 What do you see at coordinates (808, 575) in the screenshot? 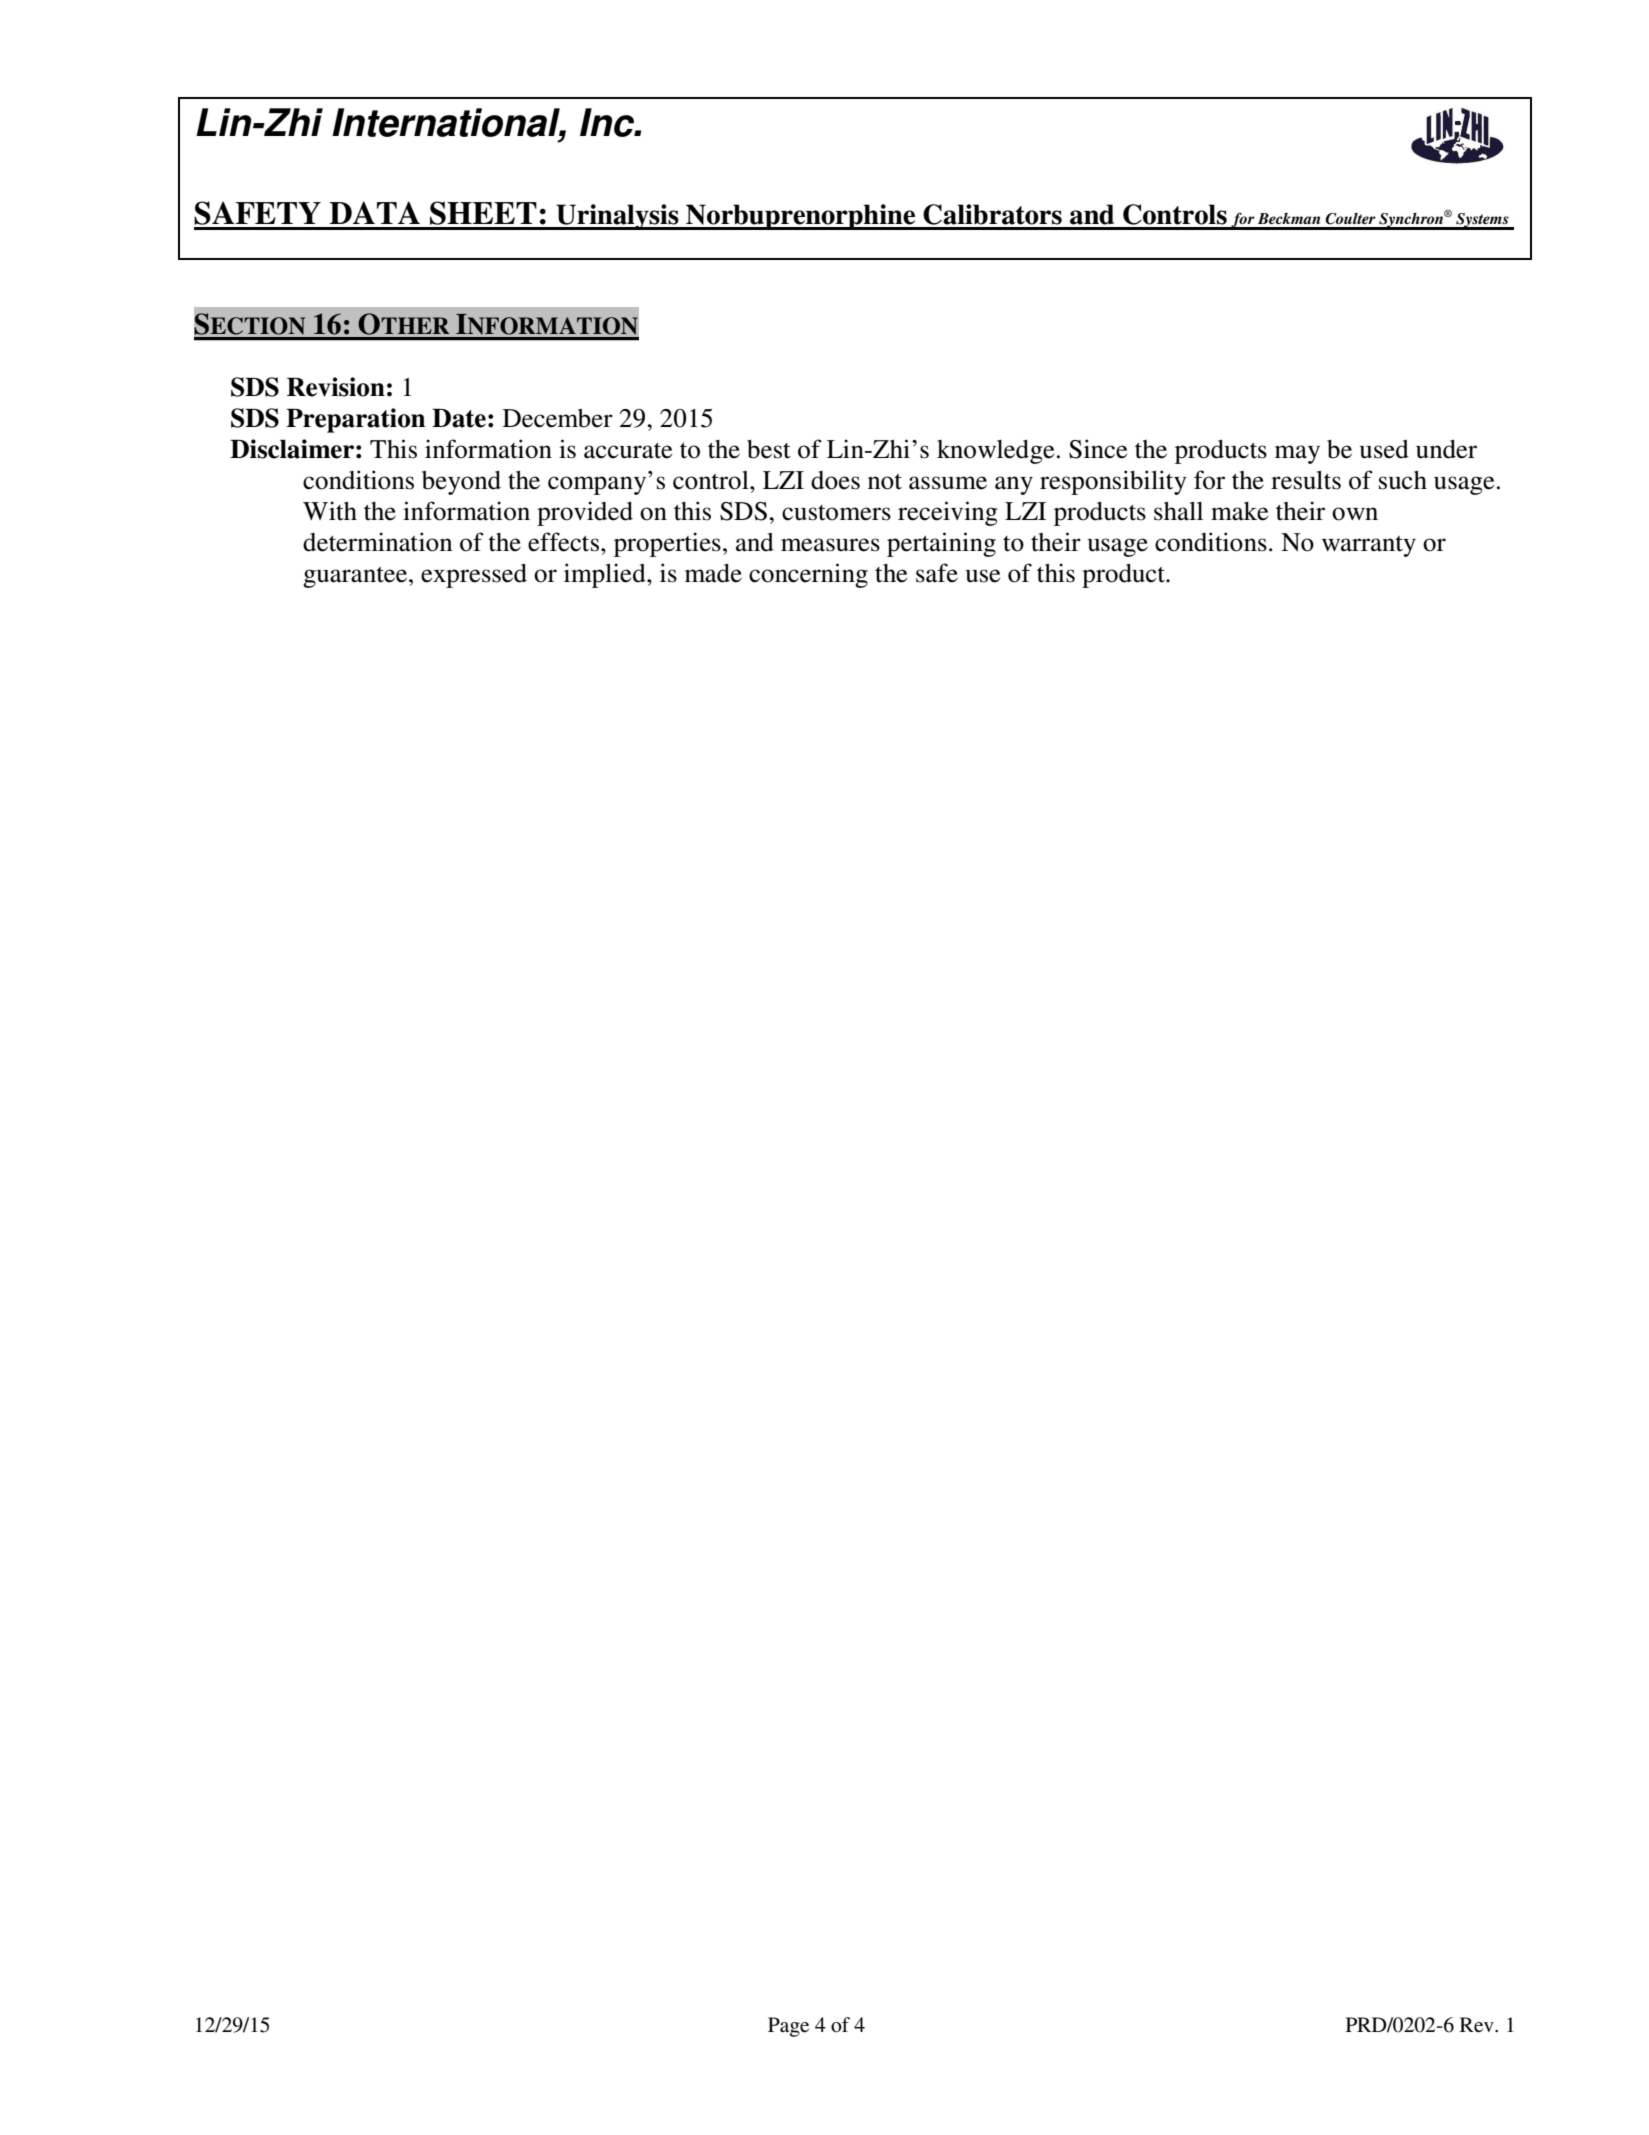
I see `concerning` at bounding box center [808, 575].
